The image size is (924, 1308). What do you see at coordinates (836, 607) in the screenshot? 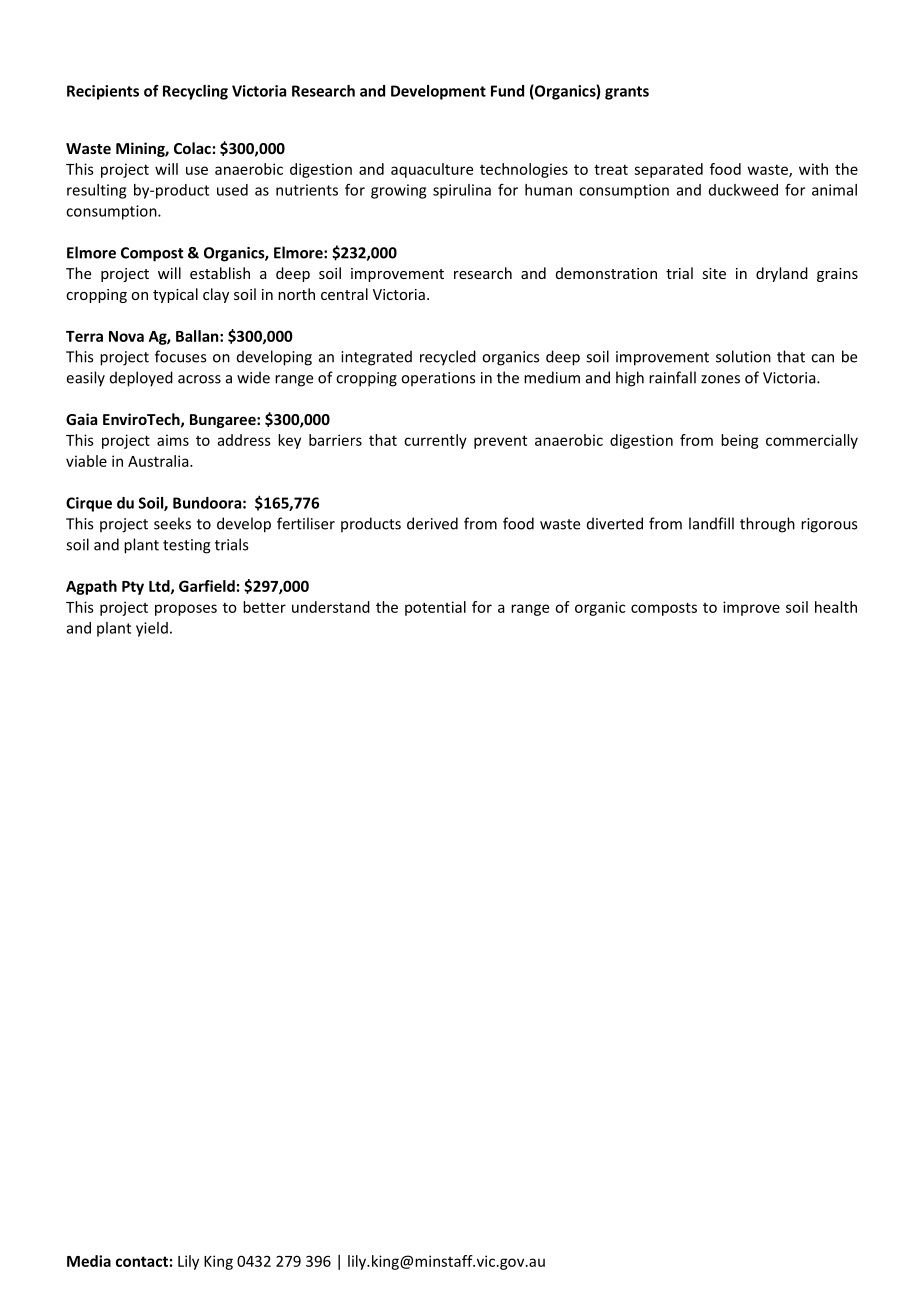
I see `health` at bounding box center [836, 607].
